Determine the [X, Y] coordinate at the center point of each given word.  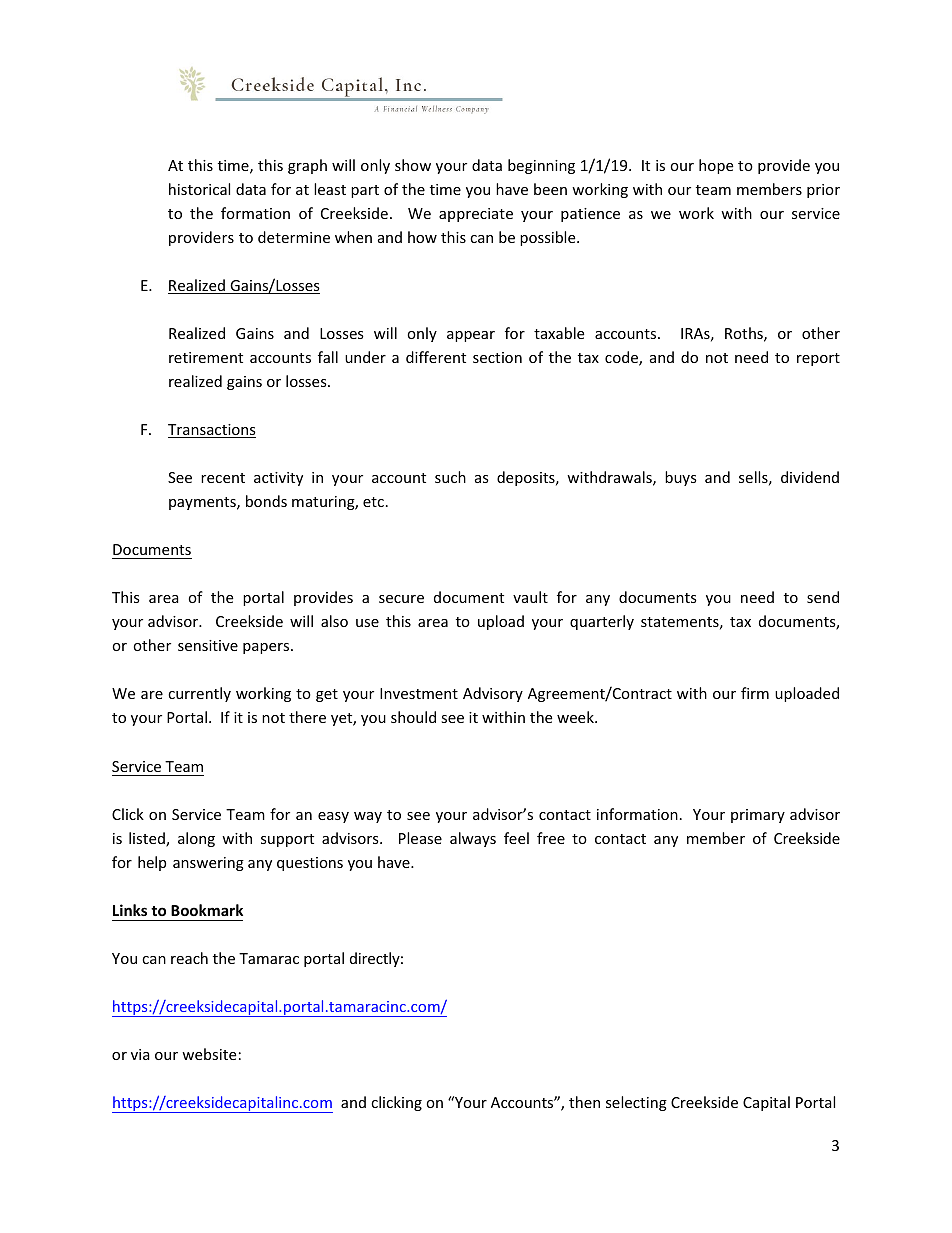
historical [199, 189]
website [209, 1054]
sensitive [208, 645]
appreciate [476, 215]
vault [530, 597]
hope [716, 166]
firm [755, 693]
